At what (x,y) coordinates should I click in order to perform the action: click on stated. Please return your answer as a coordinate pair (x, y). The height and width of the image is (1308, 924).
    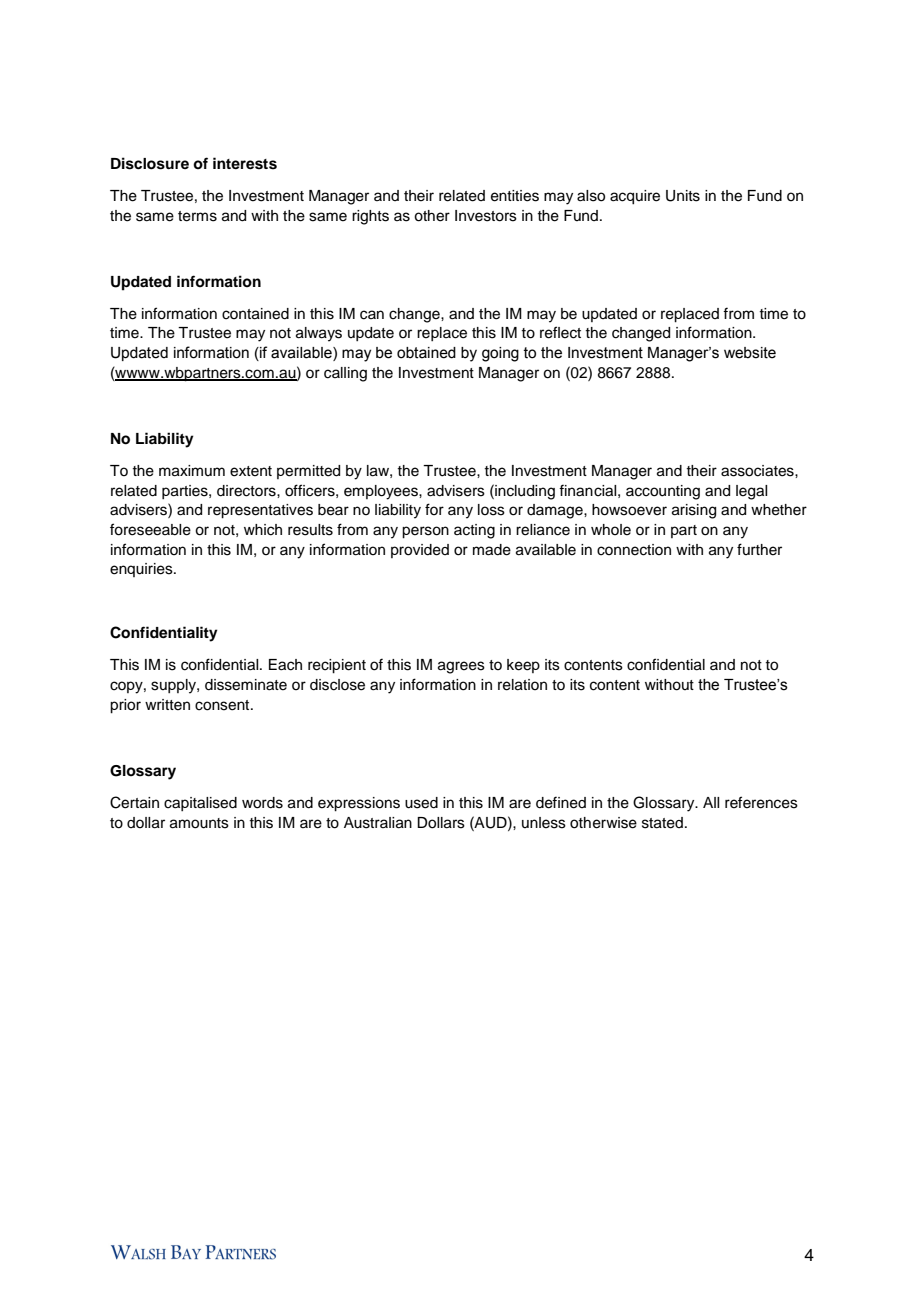
    Looking at the image, I should click on (662, 823).
